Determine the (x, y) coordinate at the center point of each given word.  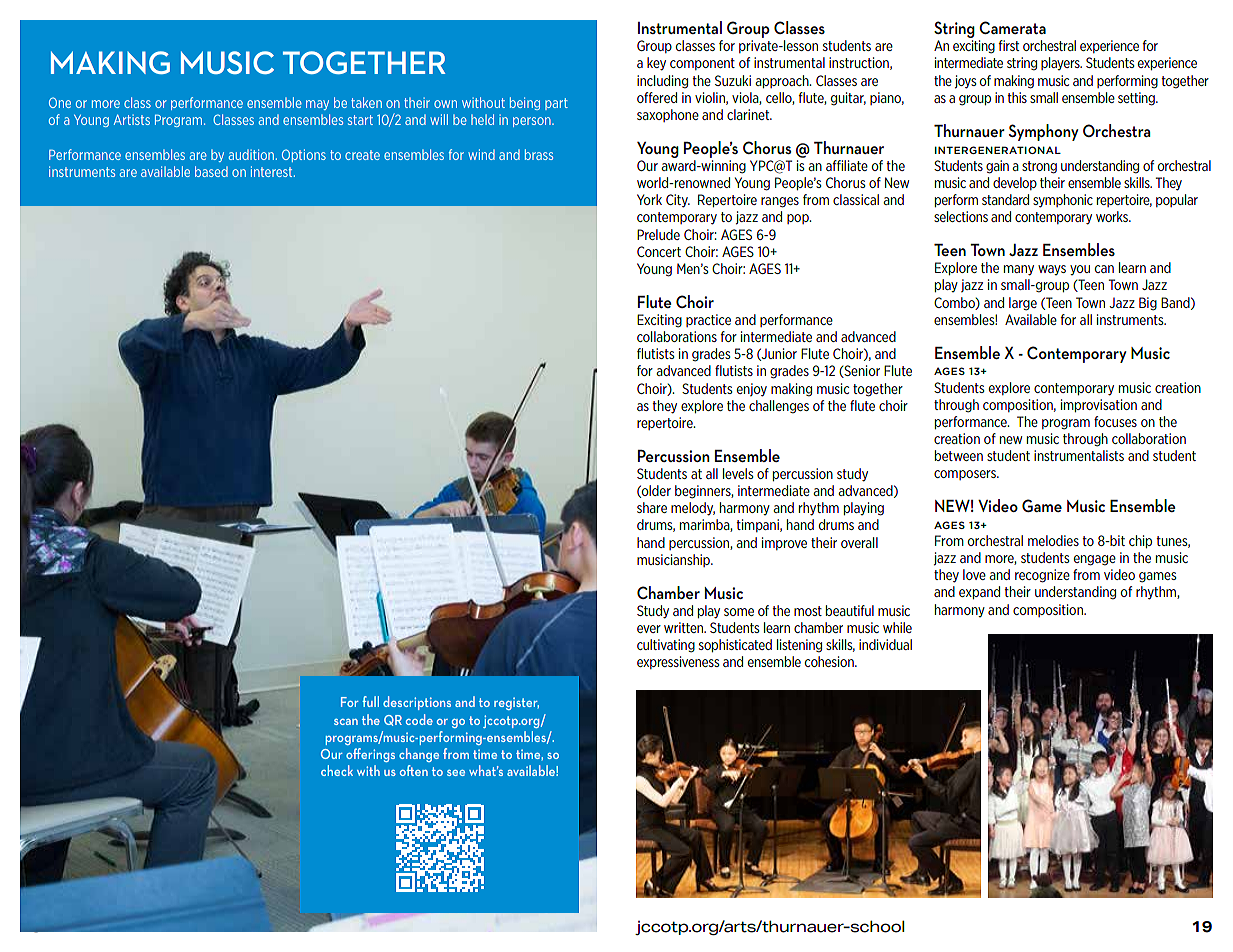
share (652, 507)
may (317, 105)
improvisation (1099, 405)
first (1008, 45)
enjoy (752, 390)
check (337, 770)
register (516, 703)
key (656, 64)
